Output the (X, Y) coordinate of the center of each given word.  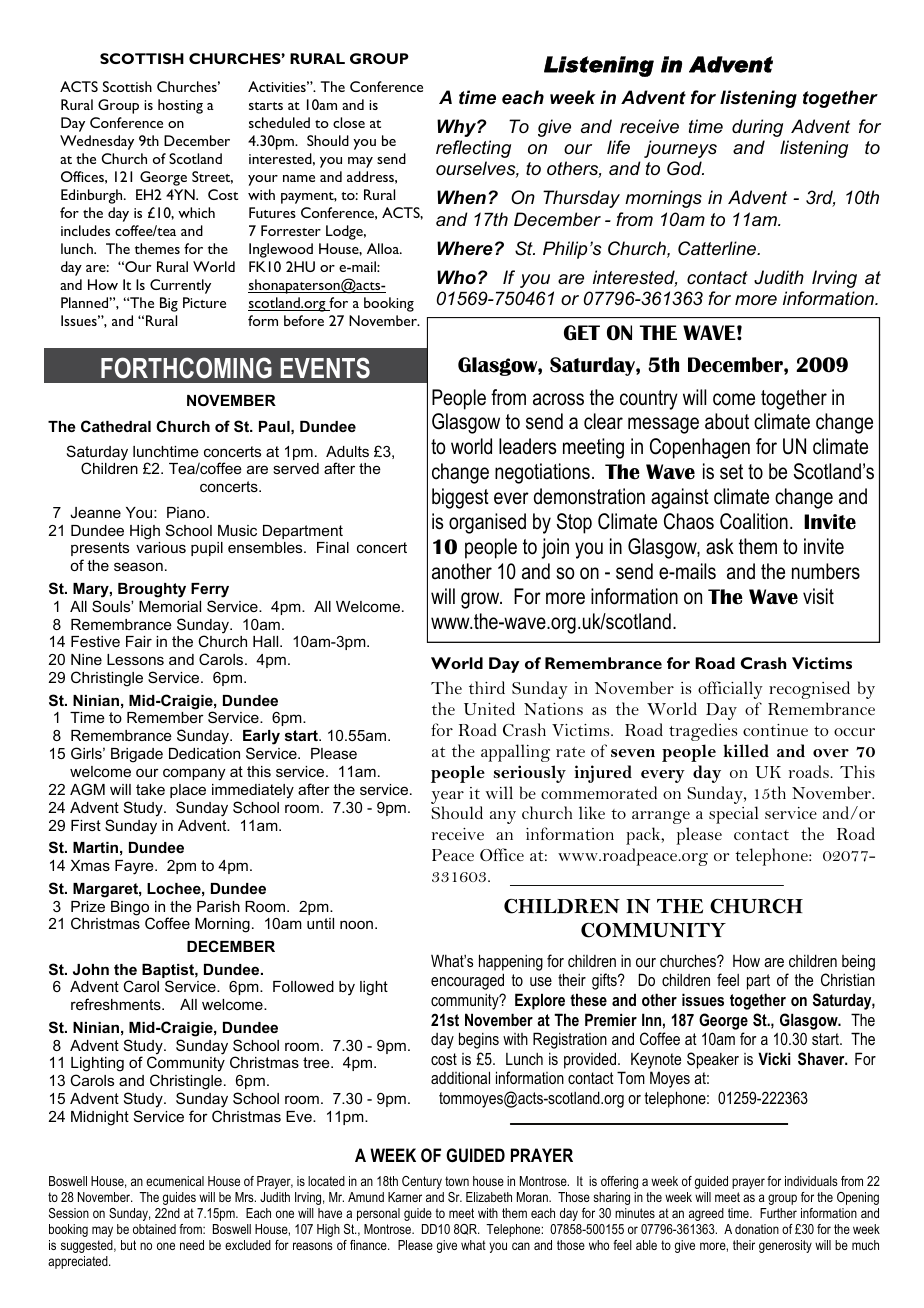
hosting (180, 106)
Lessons (135, 659)
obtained (154, 1229)
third (487, 687)
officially (730, 690)
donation (757, 1229)
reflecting (473, 149)
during (757, 128)
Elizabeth (489, 1197)
